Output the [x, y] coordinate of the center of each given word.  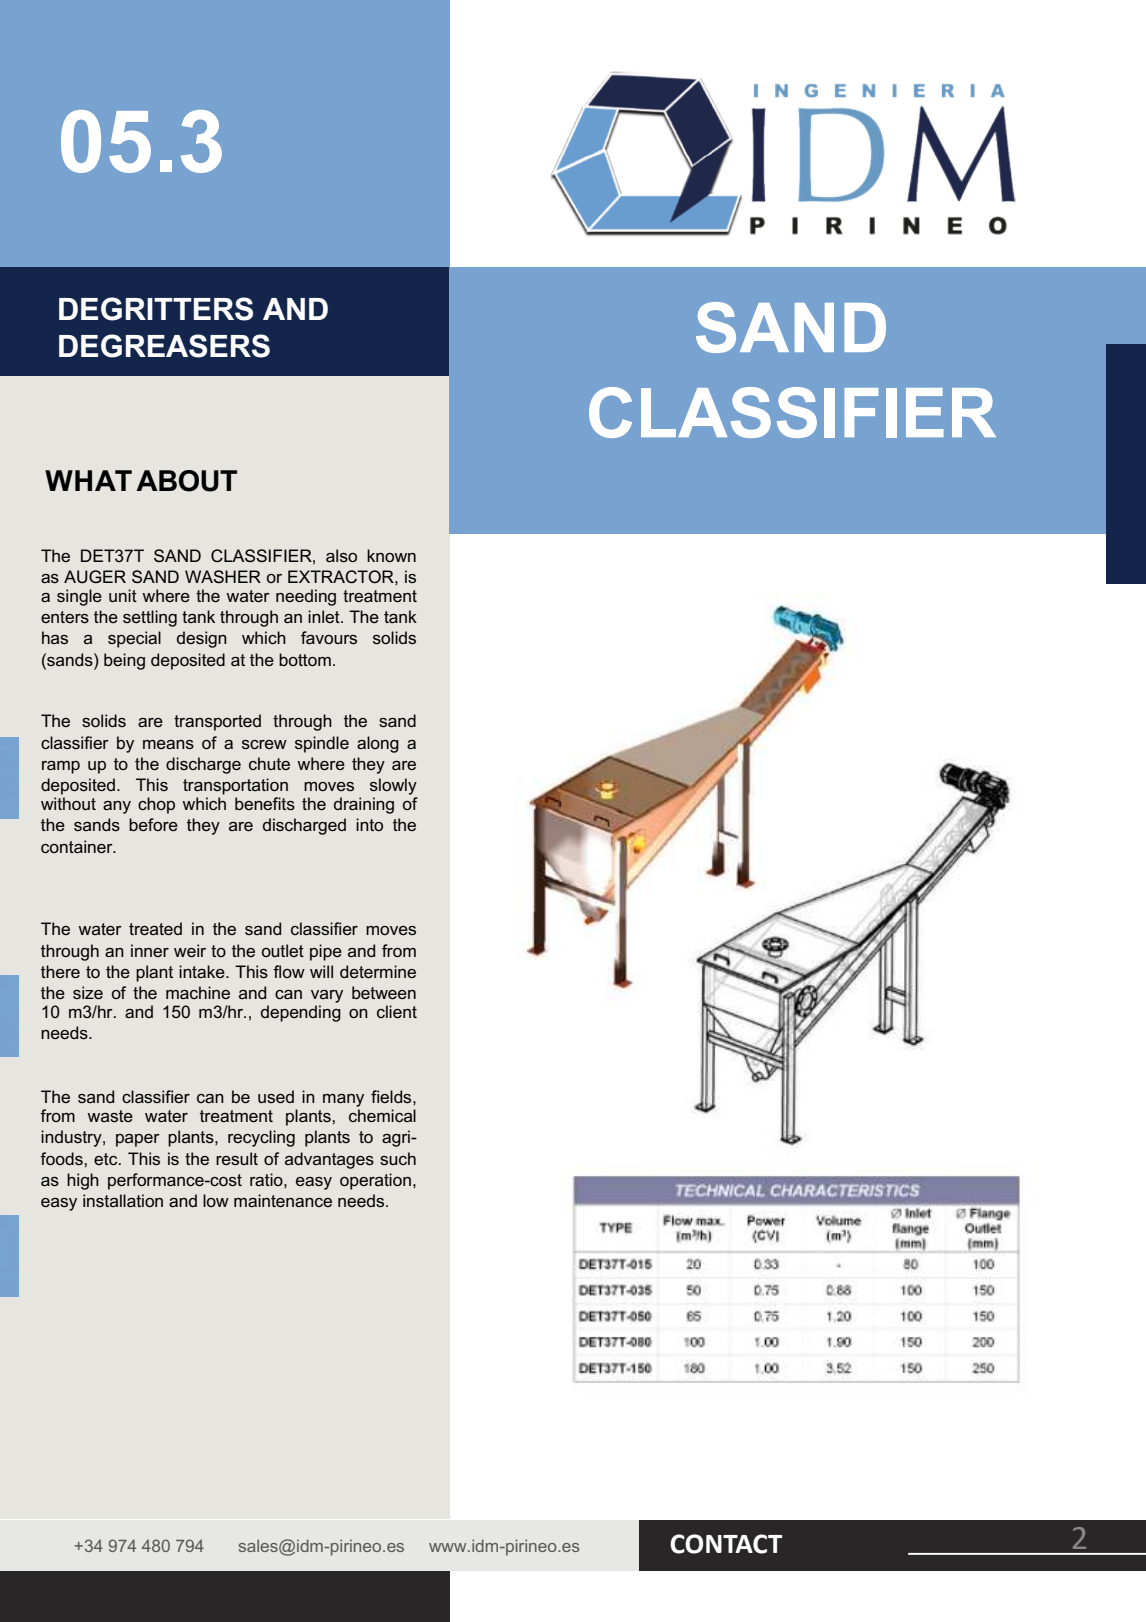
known [391, 555]
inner [150, 950]
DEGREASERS [164, 346]
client [397, 1011]
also [341, 555]
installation [123, 1200]
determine [378, 971]
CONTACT [726, 1544]
